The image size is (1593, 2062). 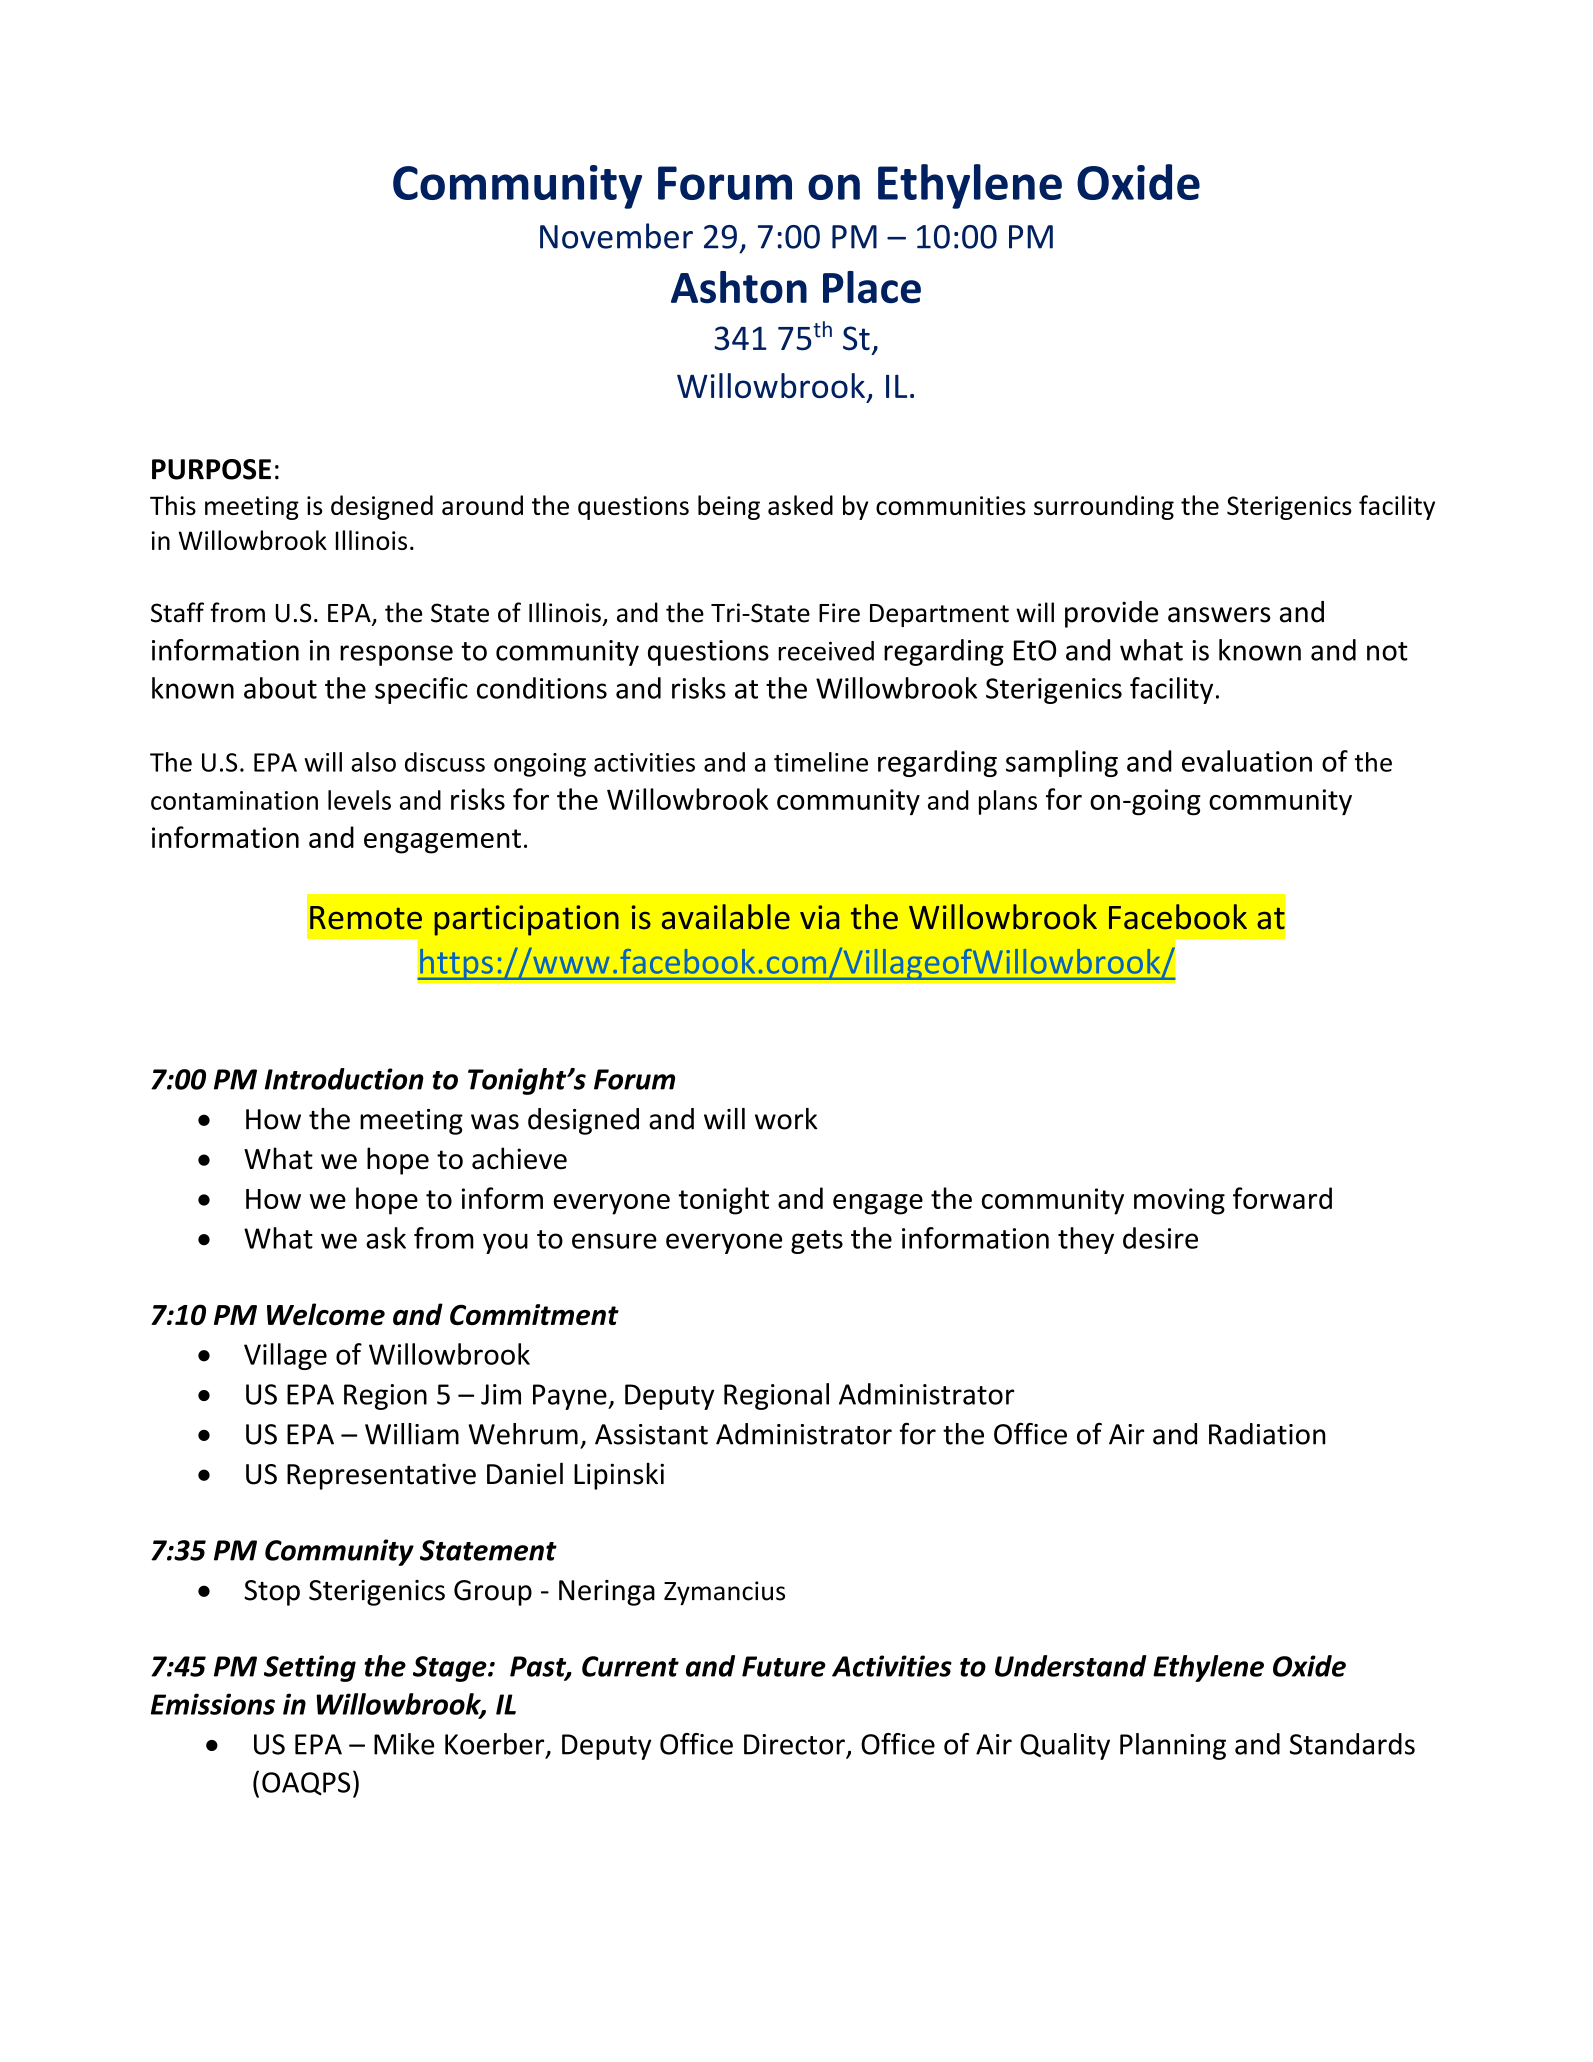 I want to click on forward, so click(x=1282, y=1198).
